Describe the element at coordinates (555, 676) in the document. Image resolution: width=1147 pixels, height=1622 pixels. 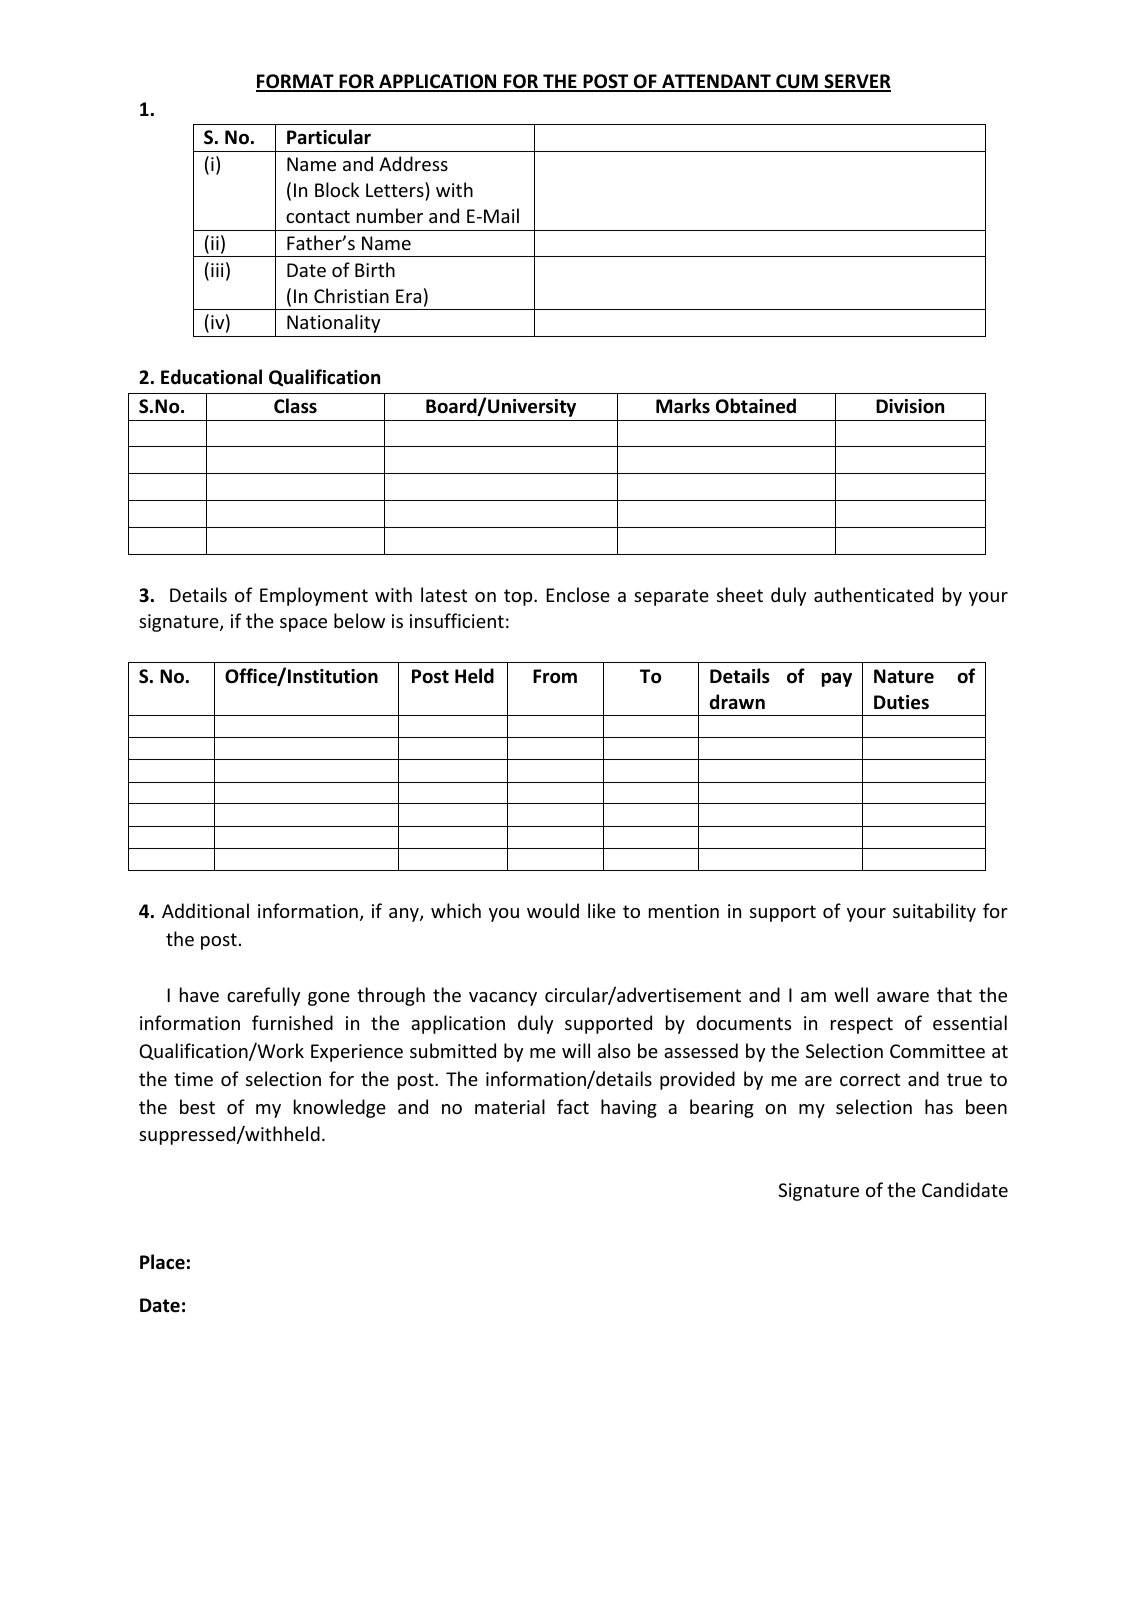
I see `From` at that location.
